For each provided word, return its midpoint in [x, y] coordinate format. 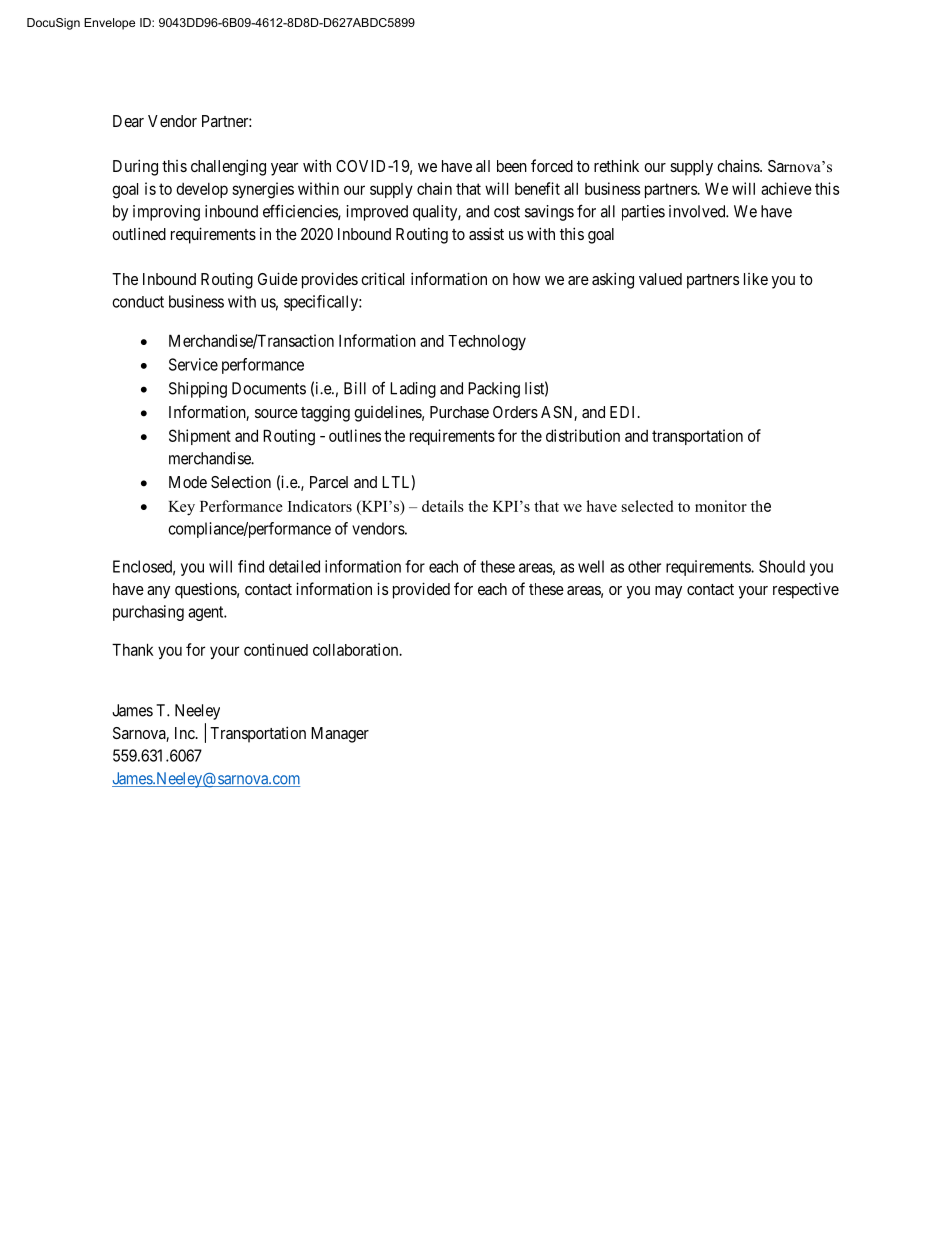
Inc [186, 733]
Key [181, 508]
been [512, 166]
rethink [616, 165]
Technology [487, 343]
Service [193, 364]
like [756, 279]
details [443, 506]
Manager [340, 735]
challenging [228, 167]
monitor [721, 506]
